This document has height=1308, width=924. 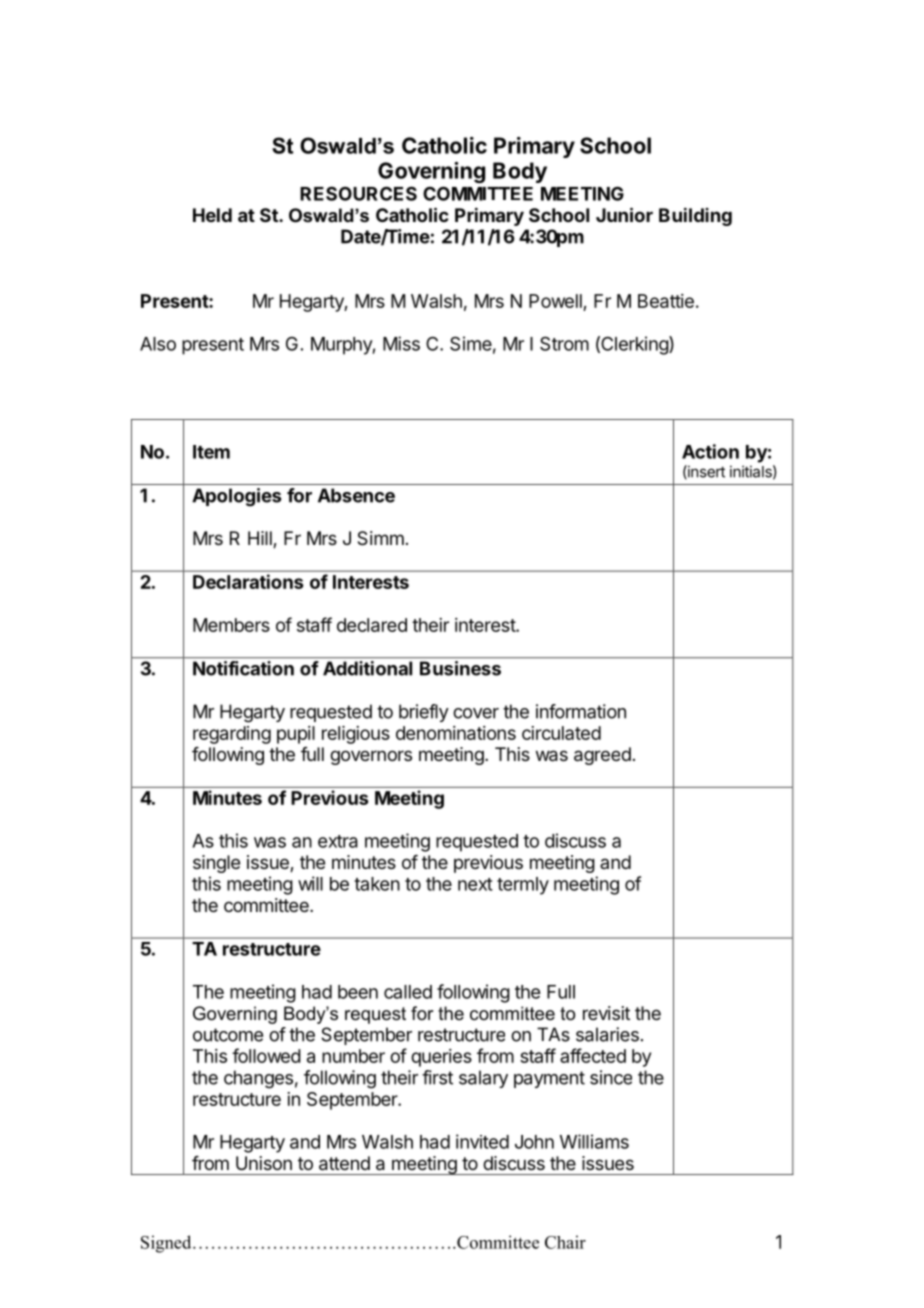 I want to click on briefly, so click(x=424, y=713).
